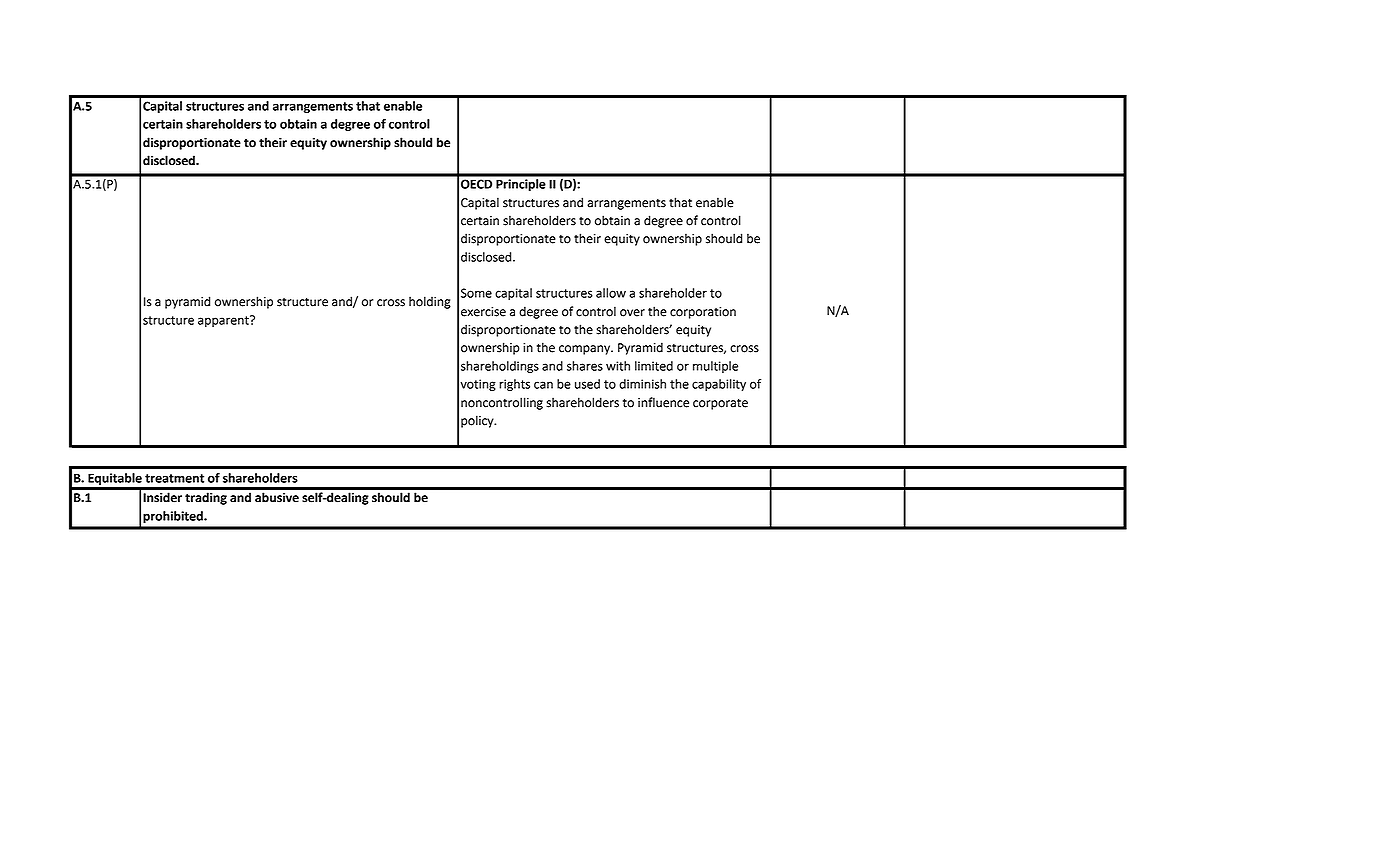 Image resolution: width=1400 pixels, height=850 pixels. I want to click on can, so click(543, 385).
